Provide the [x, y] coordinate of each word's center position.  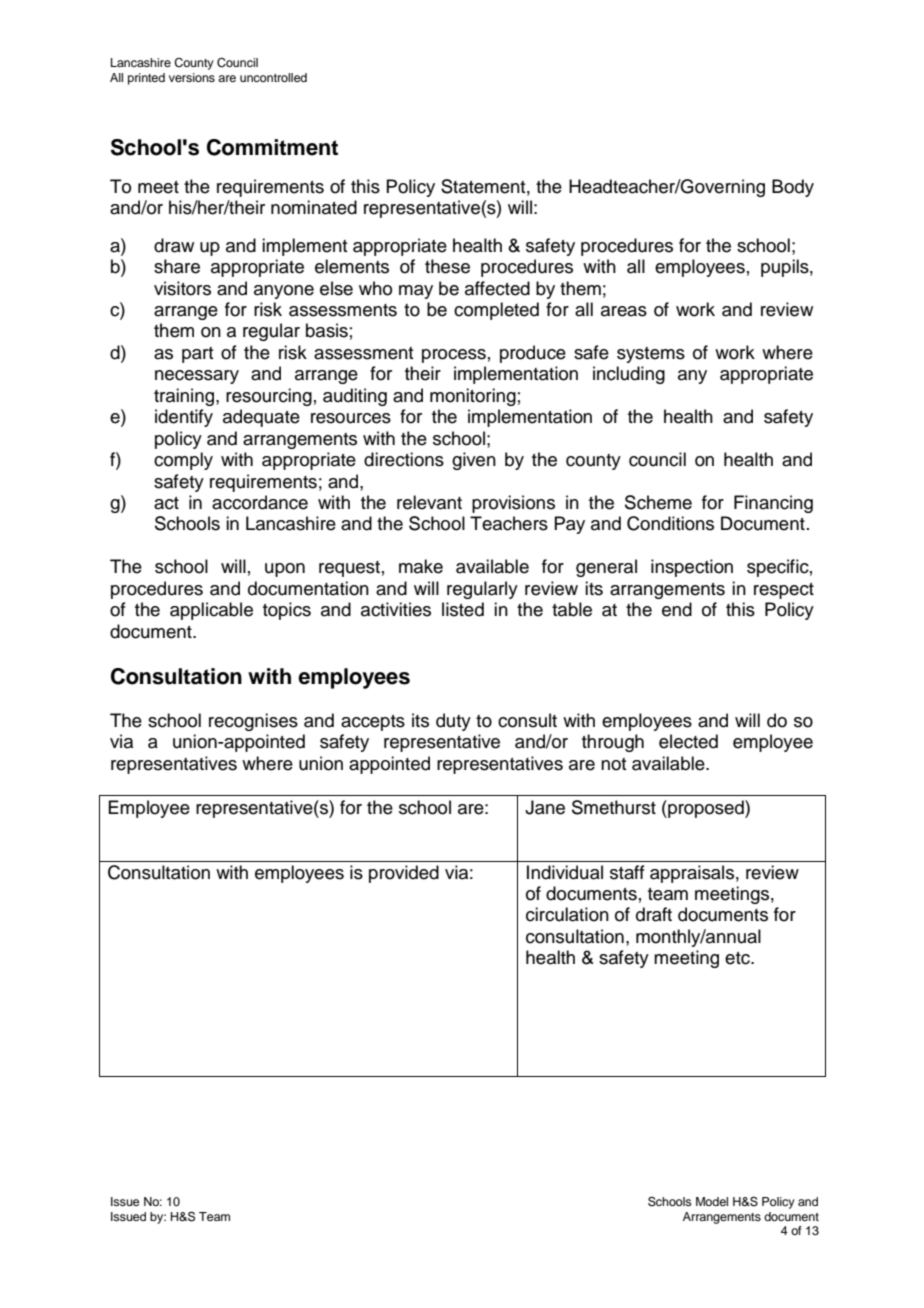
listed [463, 609]
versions [192, 77]
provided [404, 874]
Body [793, 188]
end [677, 609]
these [447, 266]
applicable [211, 611]
